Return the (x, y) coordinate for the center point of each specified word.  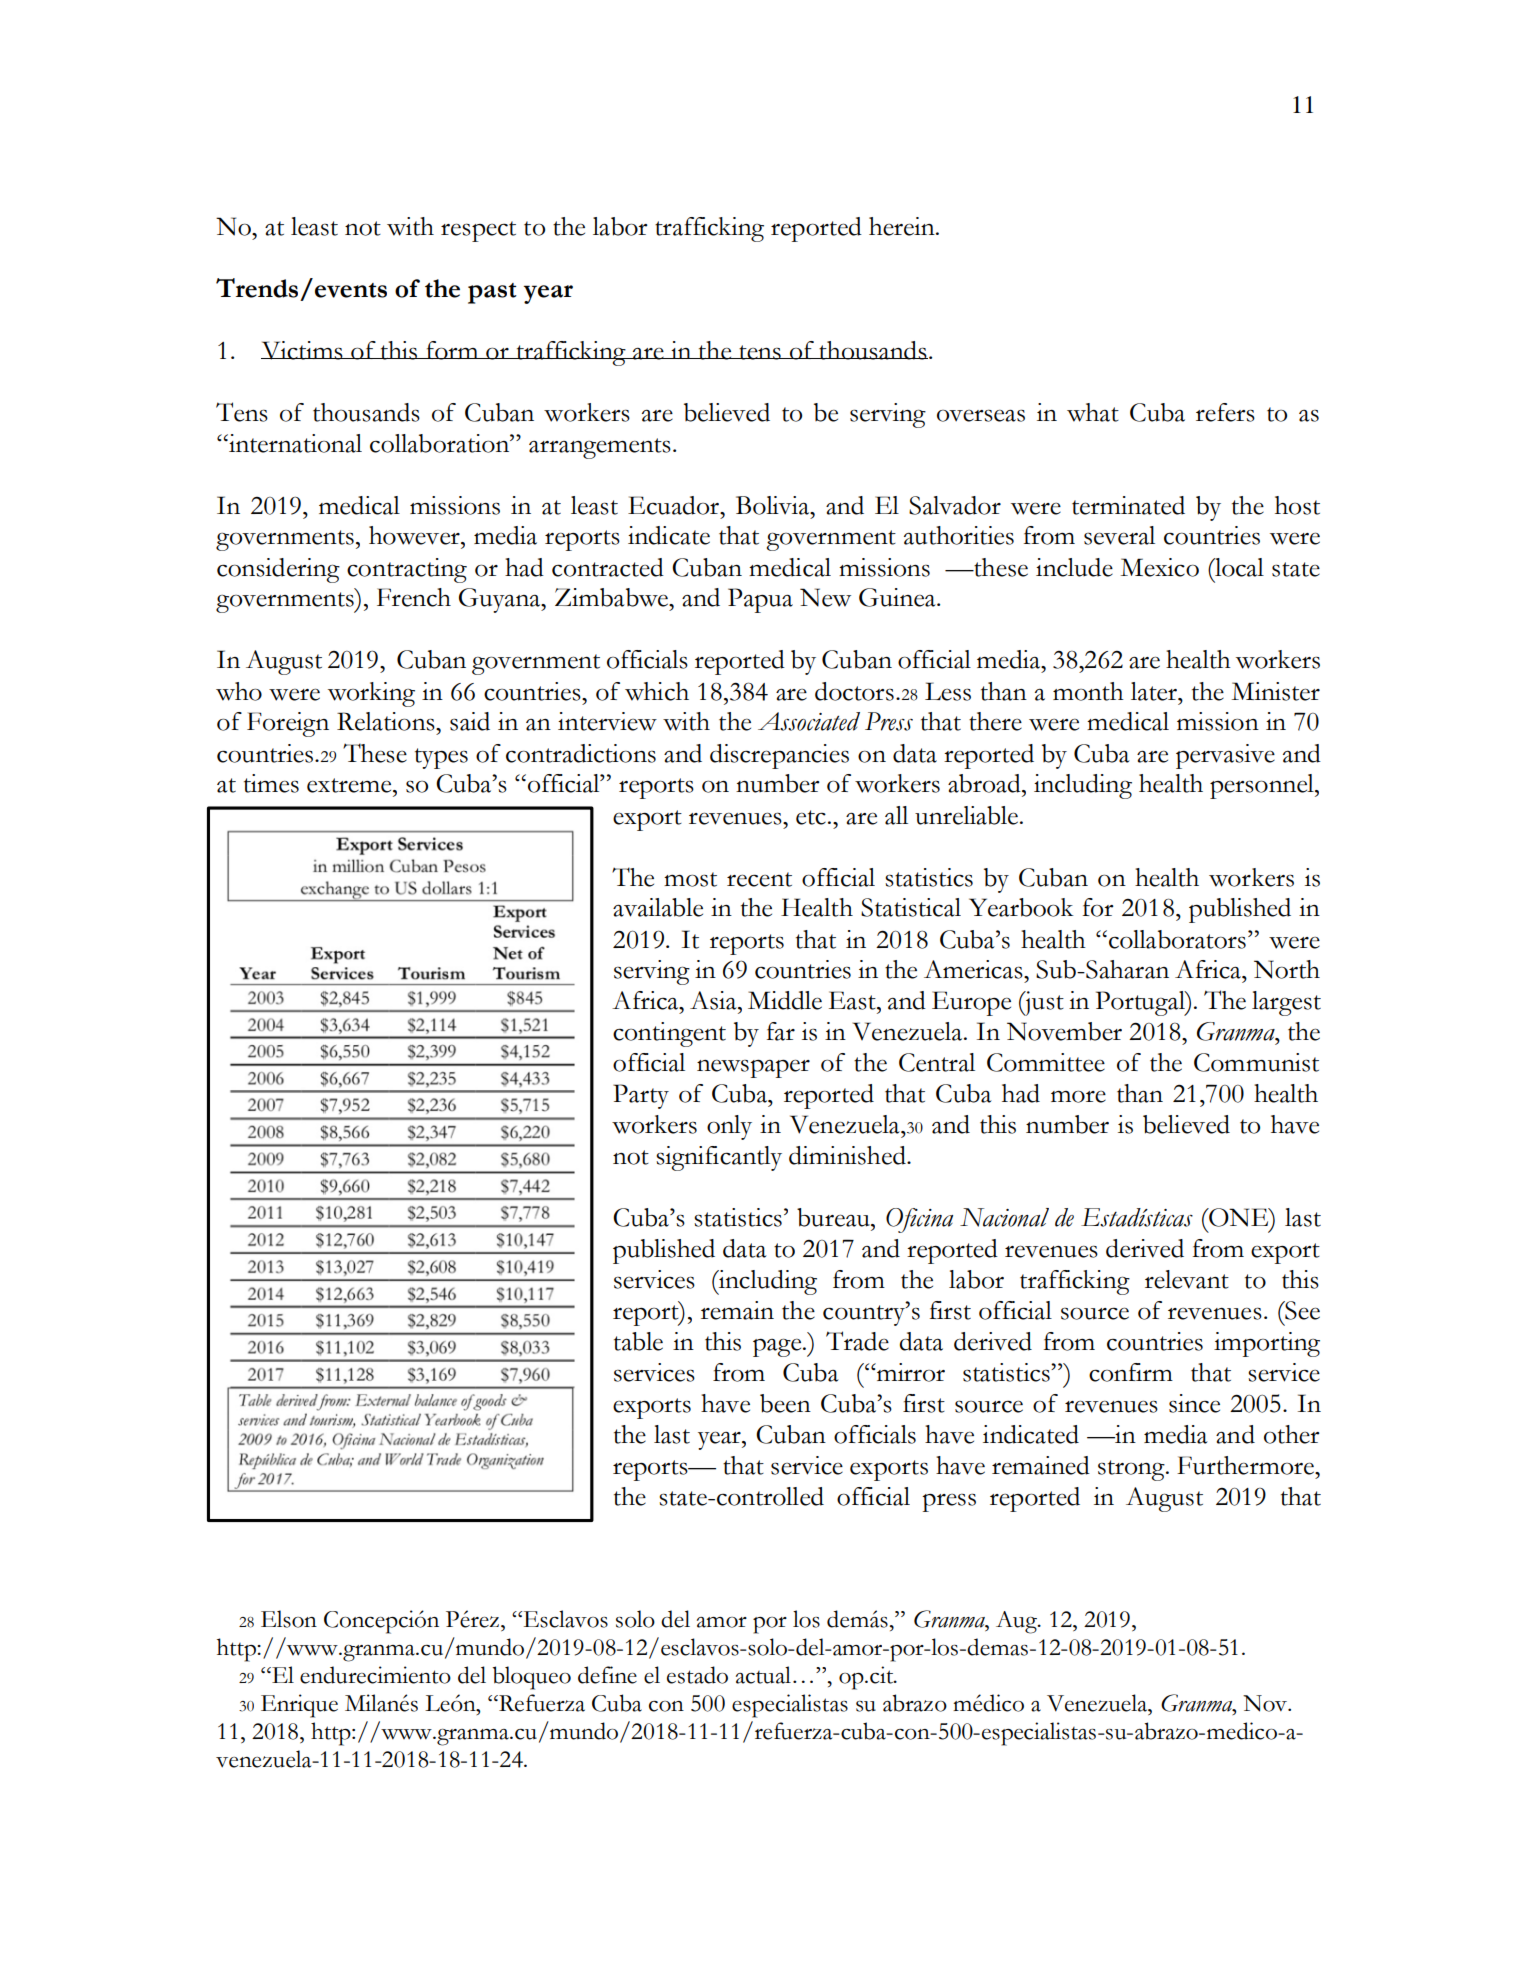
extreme (350, 785)
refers (1225, 412)
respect (478, 231)
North (1287, 969)
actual (763, 1675)
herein (903, 226)
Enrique (299, 1706)
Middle (785, 1000)
